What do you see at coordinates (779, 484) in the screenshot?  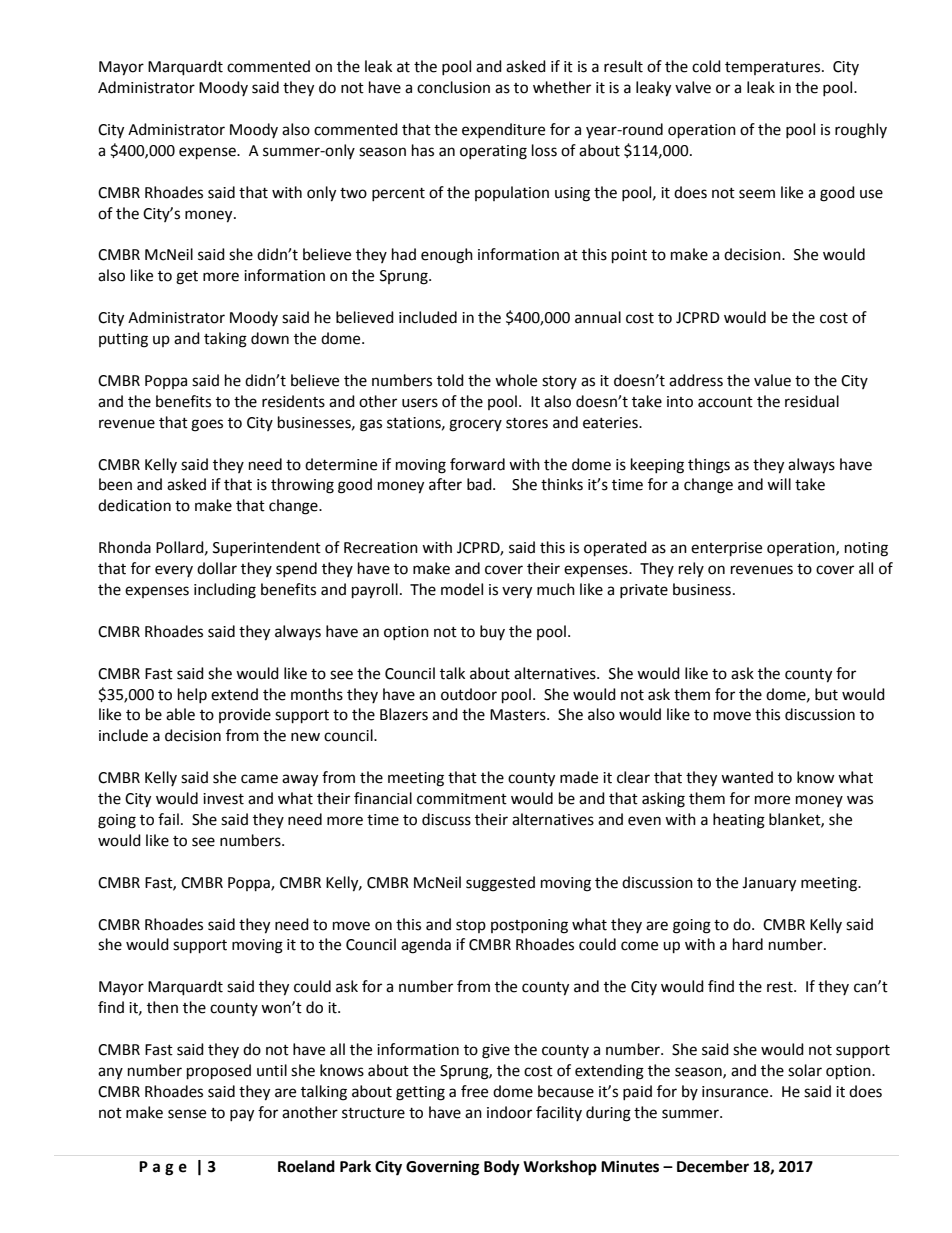 I see `will` at bounding box center [779, 484].
